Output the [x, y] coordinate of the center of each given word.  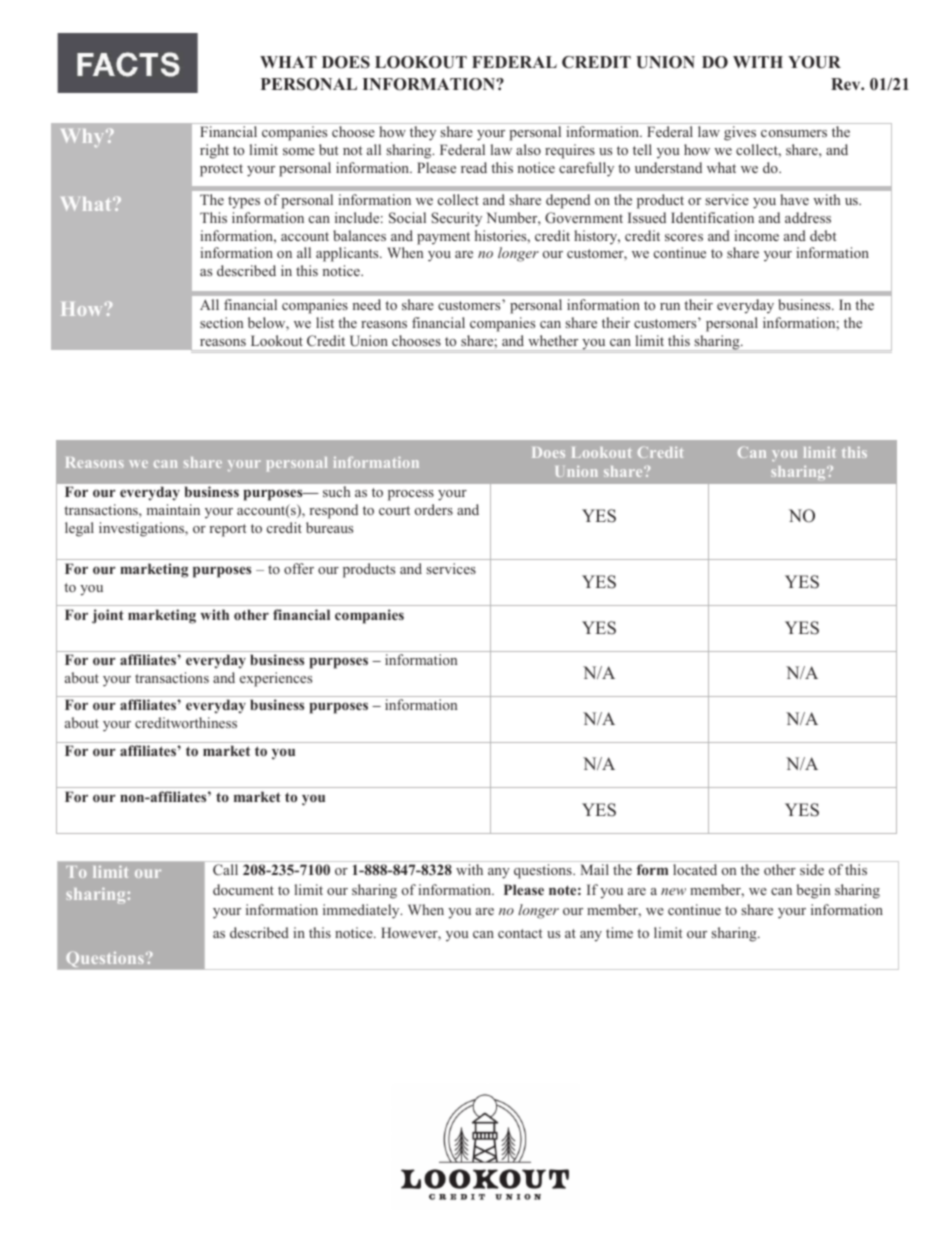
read [474, 167]
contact [520, 933]
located [695, 869]
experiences [276, 679]
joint [108, 616]
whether [553, 340]
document [243, 889]
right [214, 151]
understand [668, 167]
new [673, 891]
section [221, 322]
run [670, 306]
